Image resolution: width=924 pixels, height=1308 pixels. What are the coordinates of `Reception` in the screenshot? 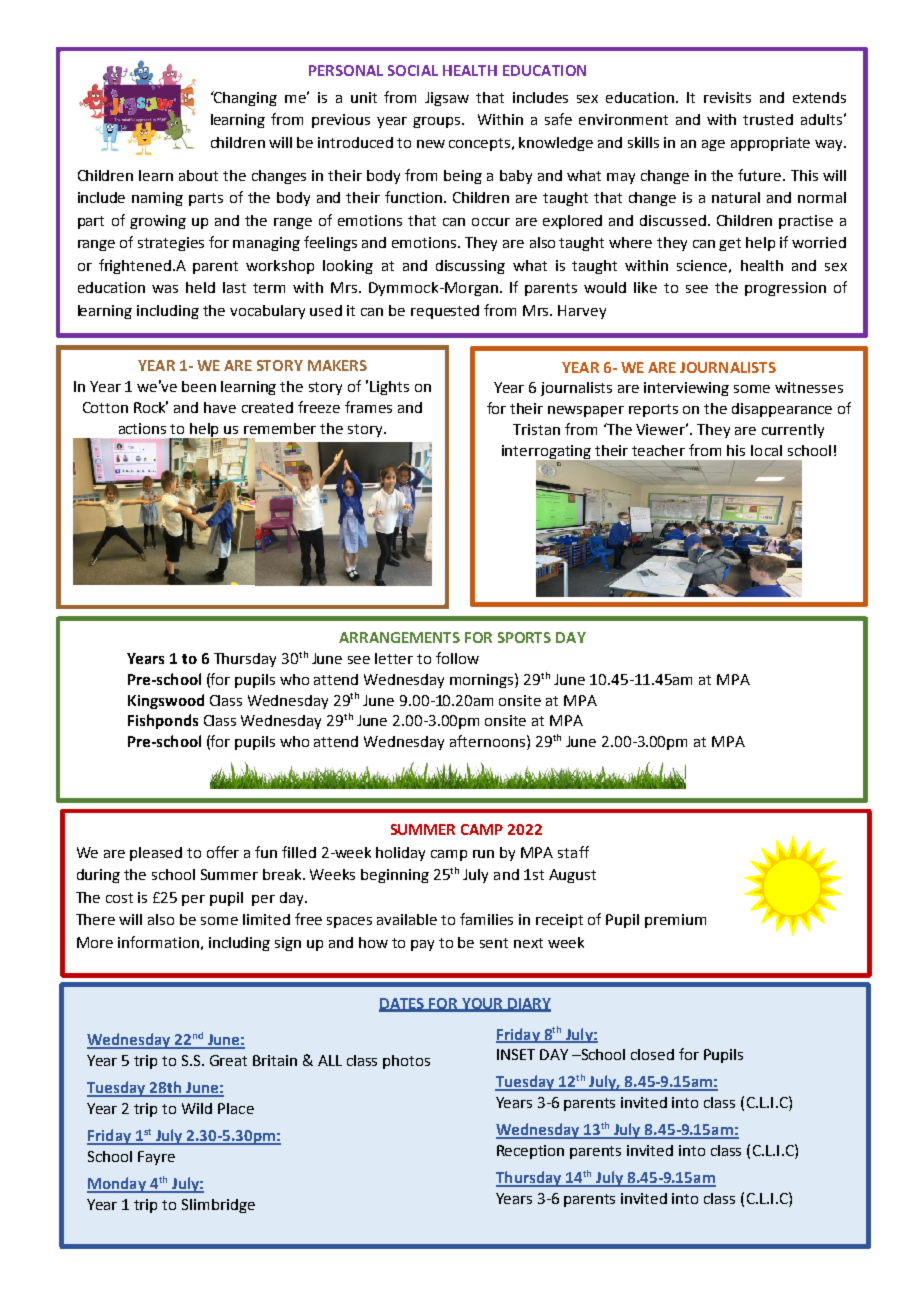 It's located at (530, 1152).
